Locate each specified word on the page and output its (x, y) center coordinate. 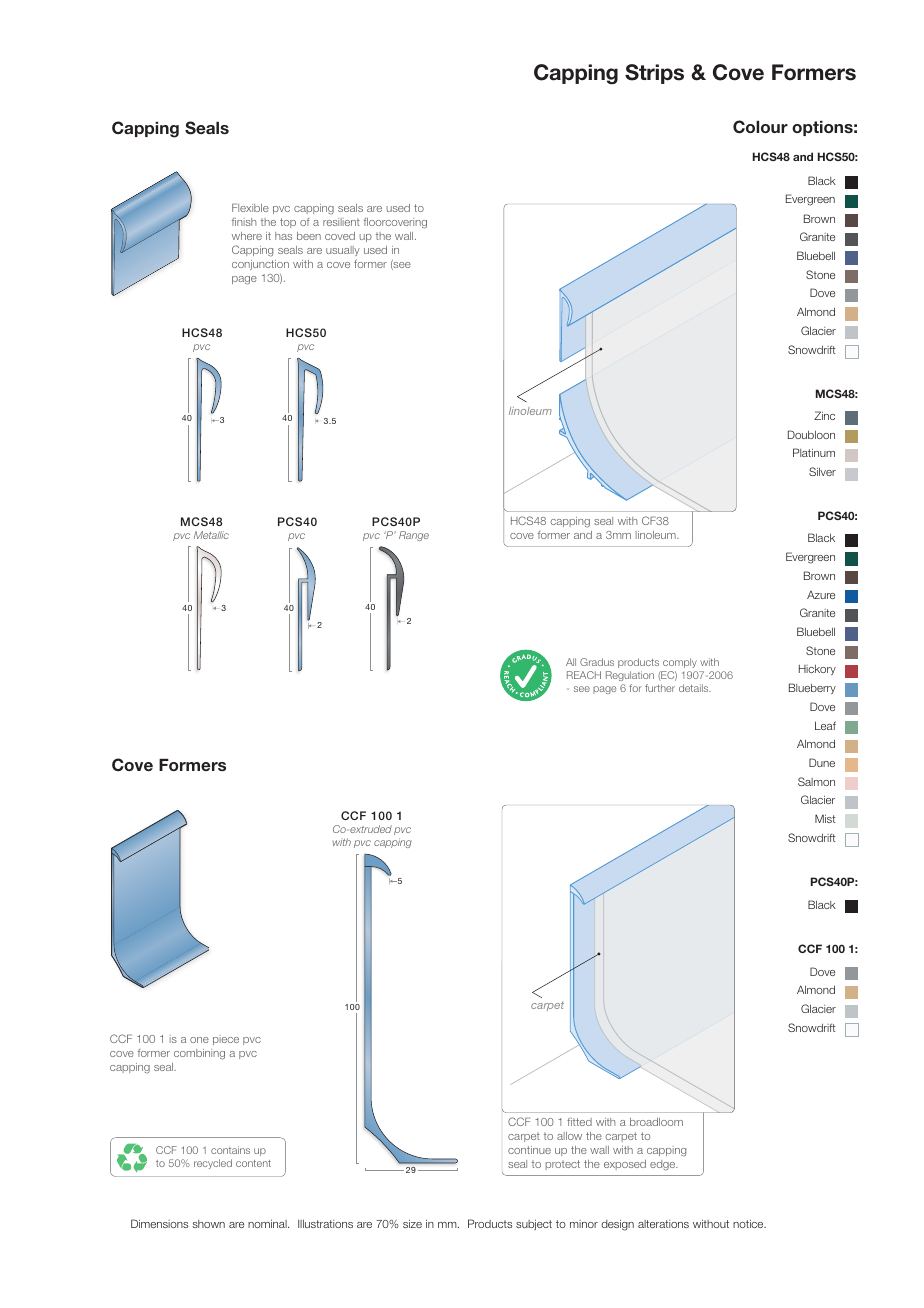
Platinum (814, 452)
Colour (760, 127)
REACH (584, 675)
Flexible (250, 207)
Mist (825, 818)
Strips (654, 74)
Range (414, 536)
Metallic (211, 535)
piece (226, 1040)
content (253, 1163)
